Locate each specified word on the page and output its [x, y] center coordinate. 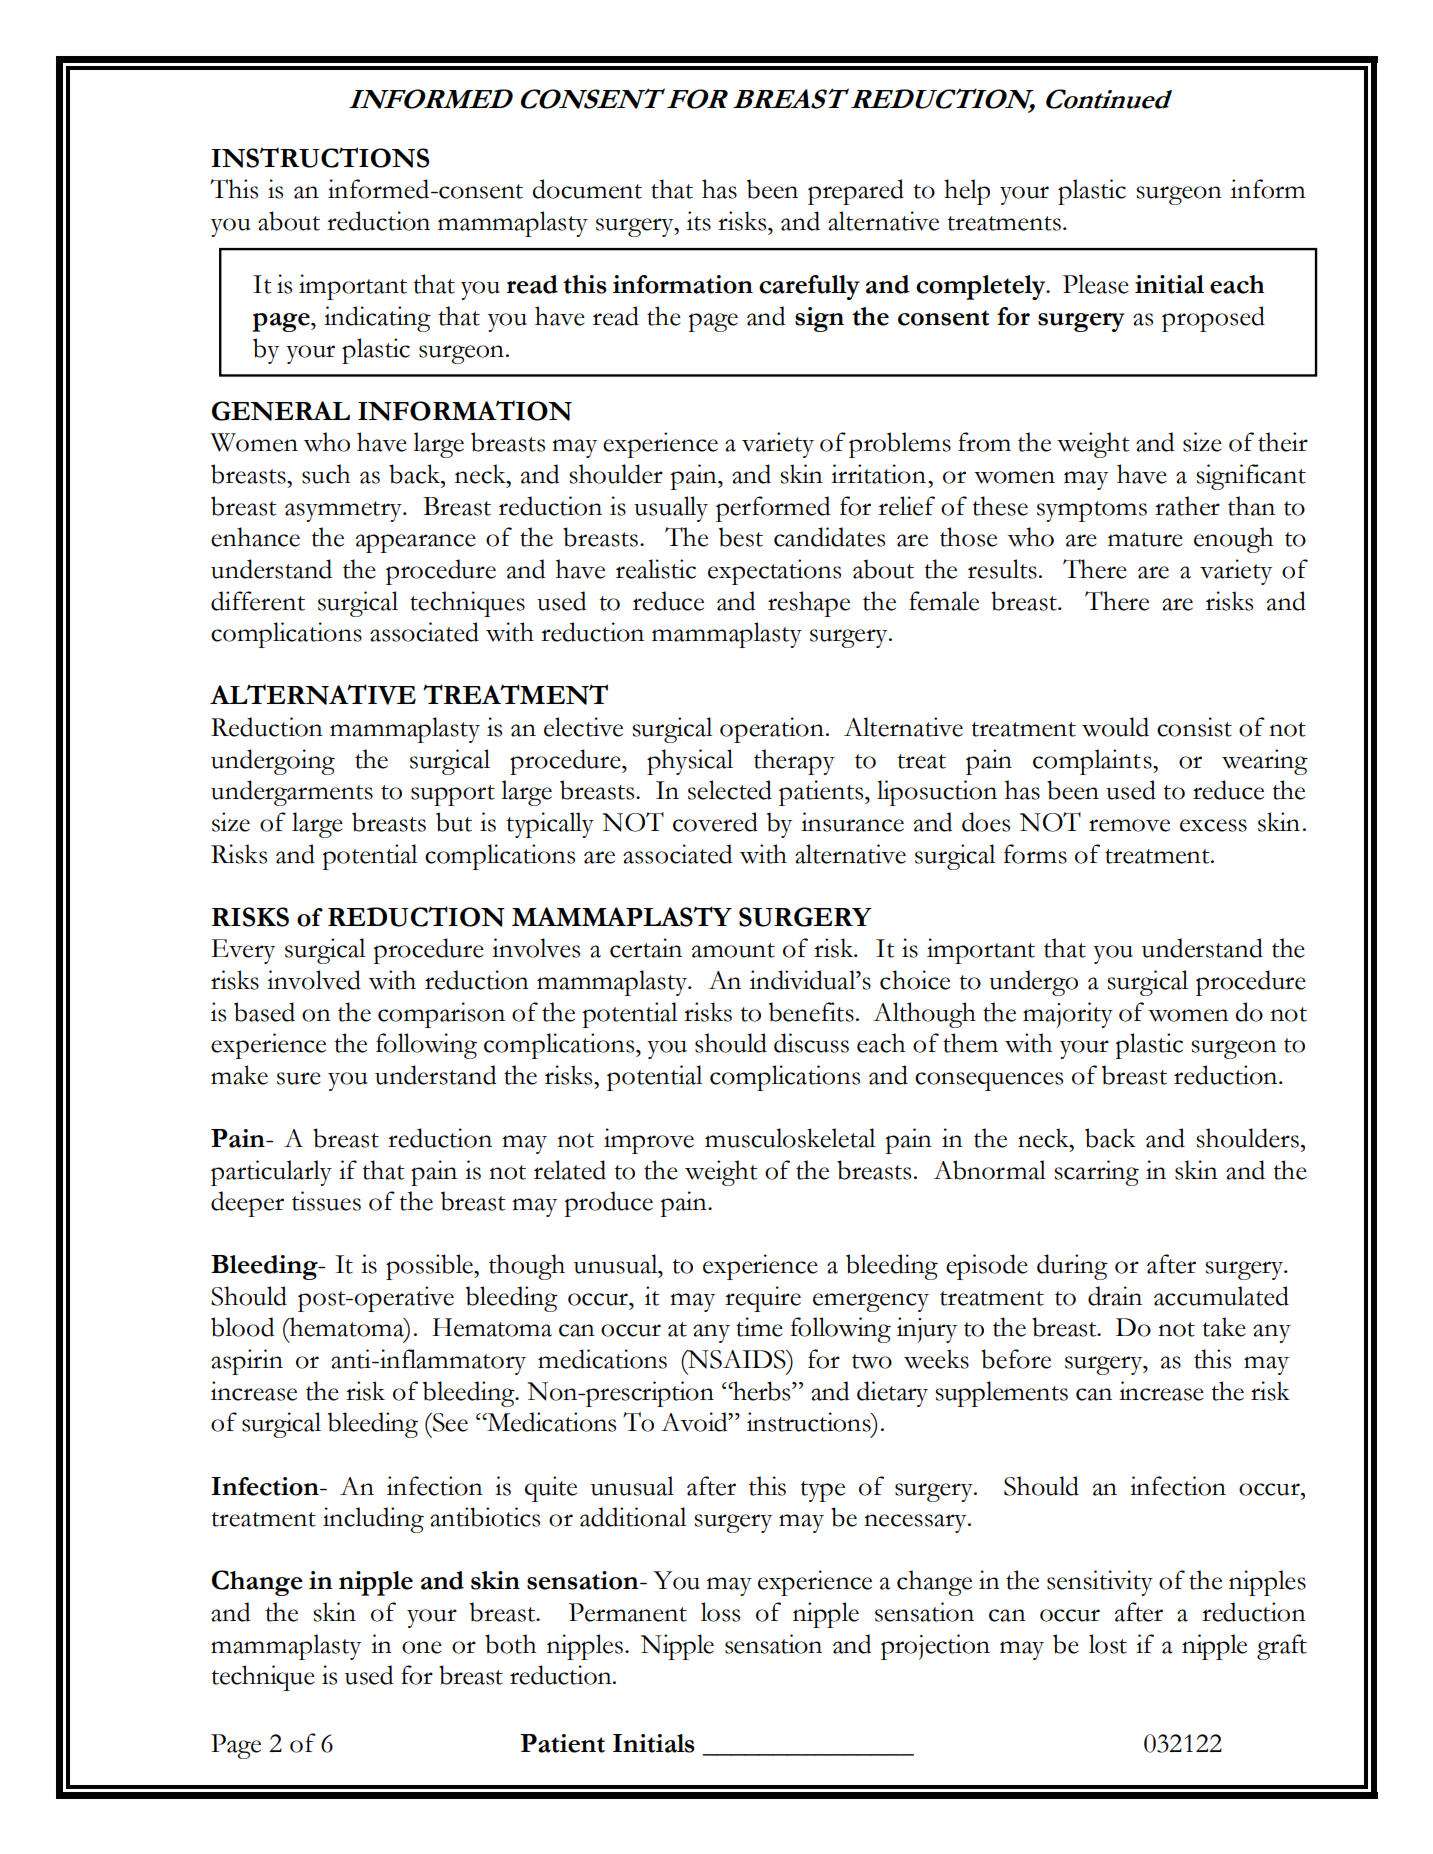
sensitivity [1100, 1583]
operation [772, 730]
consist [1194, 727]
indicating [377, 319]
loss [720, 1612]
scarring [1096, 1173]
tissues [326, 1201]
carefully [809, 287]
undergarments [292, 793]
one [422, 1647]
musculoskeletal [790, 1138]
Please [1096, 284]
